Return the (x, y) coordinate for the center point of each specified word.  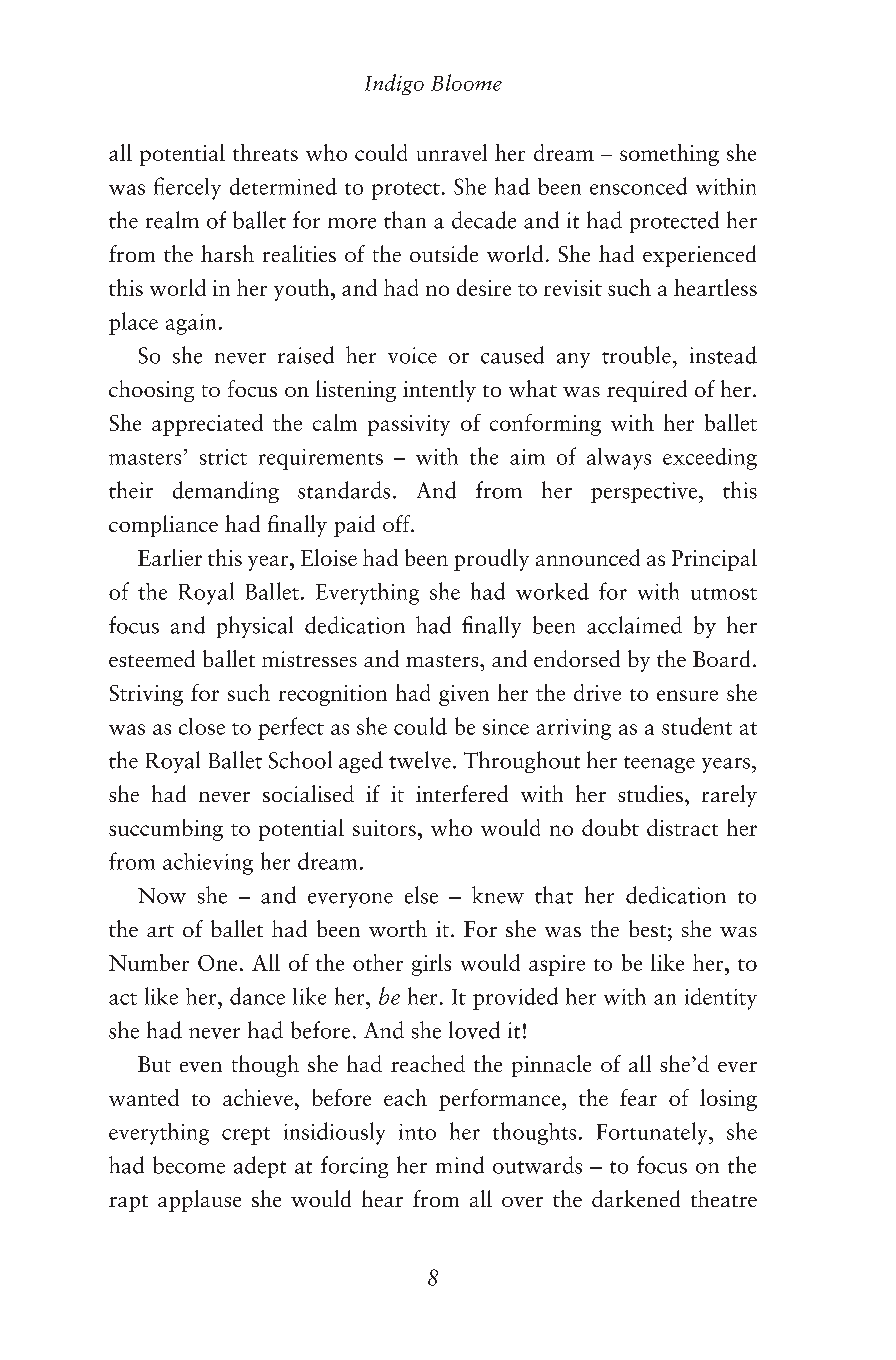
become (189, 1165)
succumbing (166, 830)
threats (265, 152)
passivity (409, 425)
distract (682, 827)
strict (223, 457)
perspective (645, 492)
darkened (636, 1198)
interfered (462, 793)
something (669, 155)
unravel (452, 152)
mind (460, 1165)
